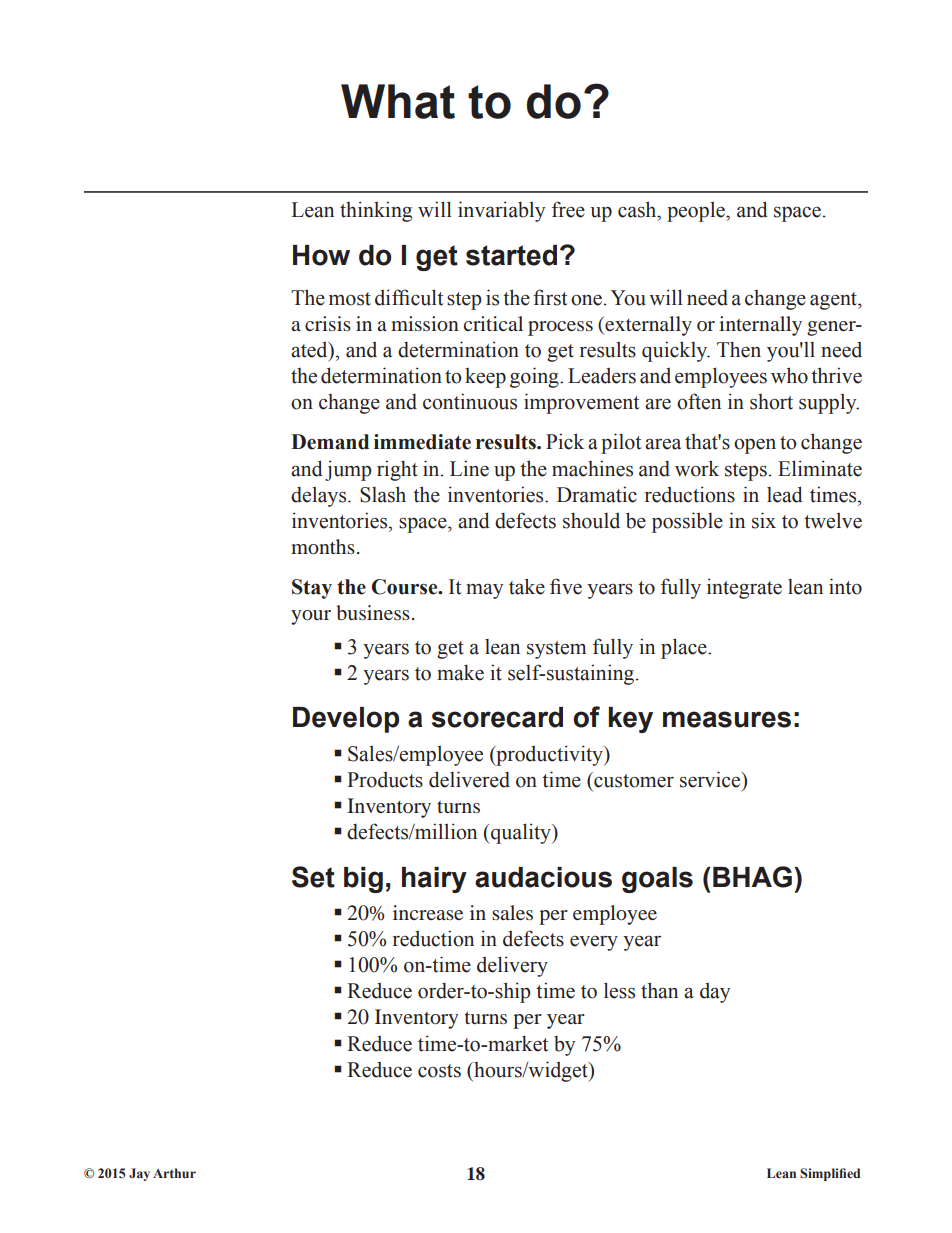 This screenshot has height=1233, width=952. I want to click on integrate, so click(744, 588).
